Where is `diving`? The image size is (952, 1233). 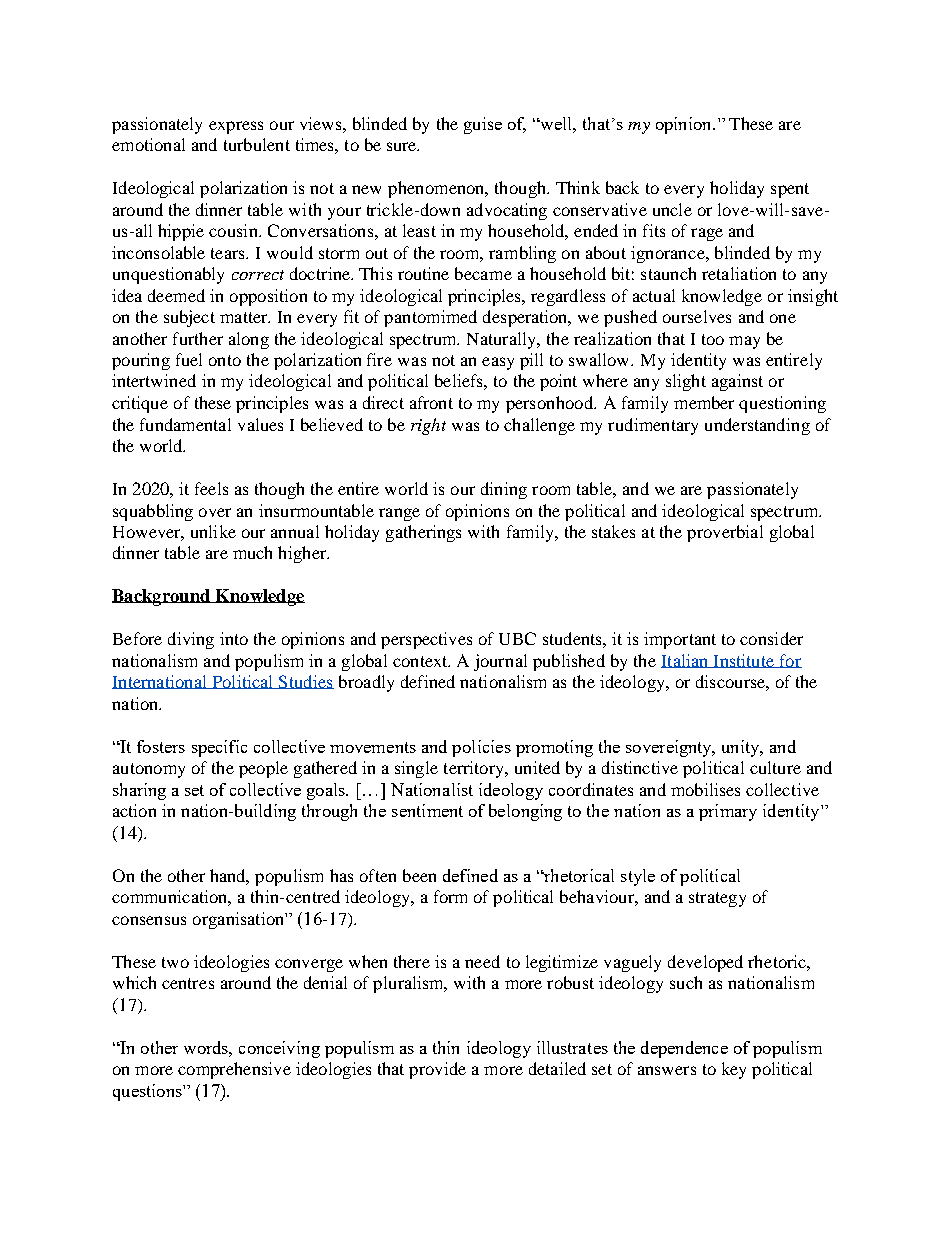
diving is located at coordinates (191, 640).
